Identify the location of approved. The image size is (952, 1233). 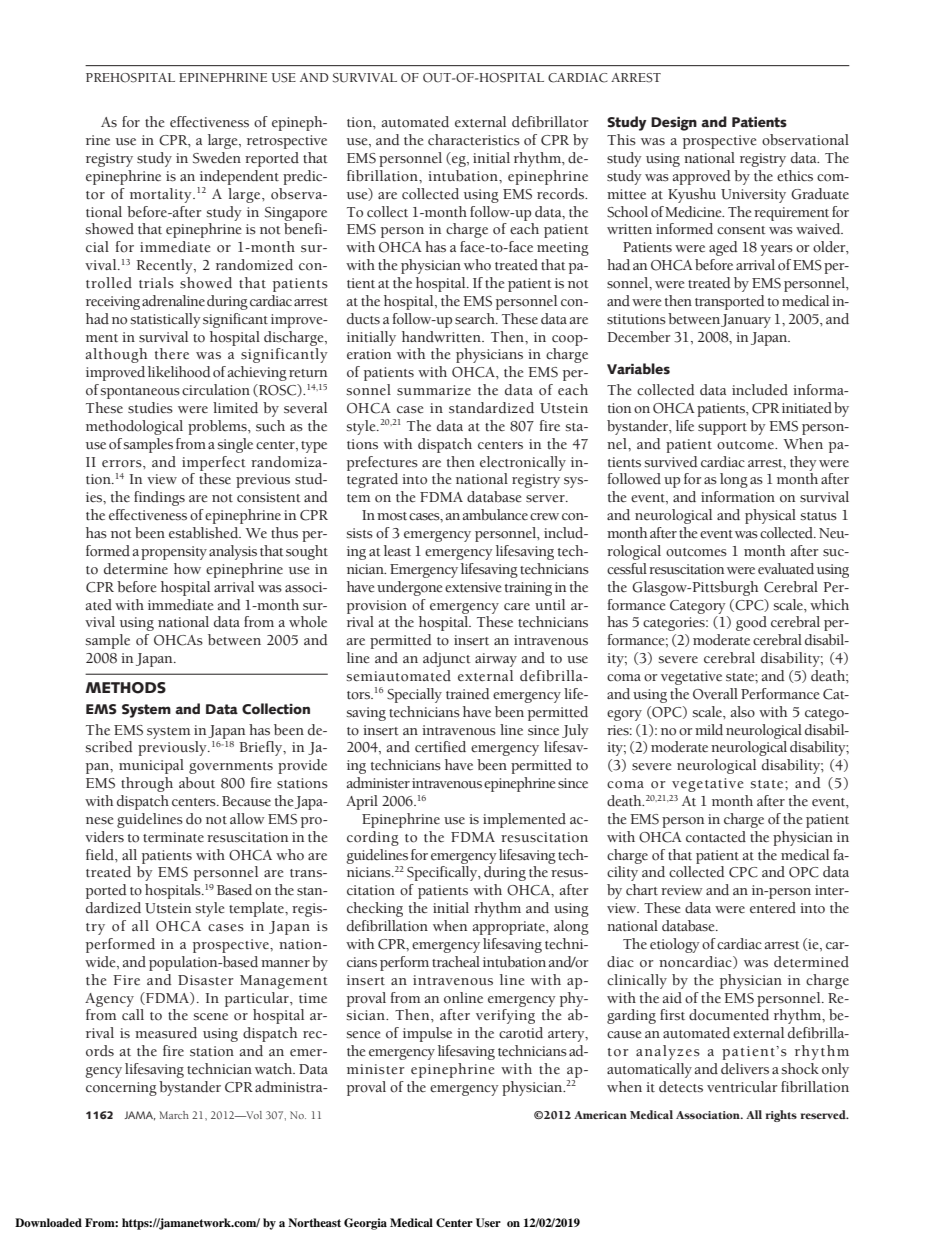
(702, 177).
